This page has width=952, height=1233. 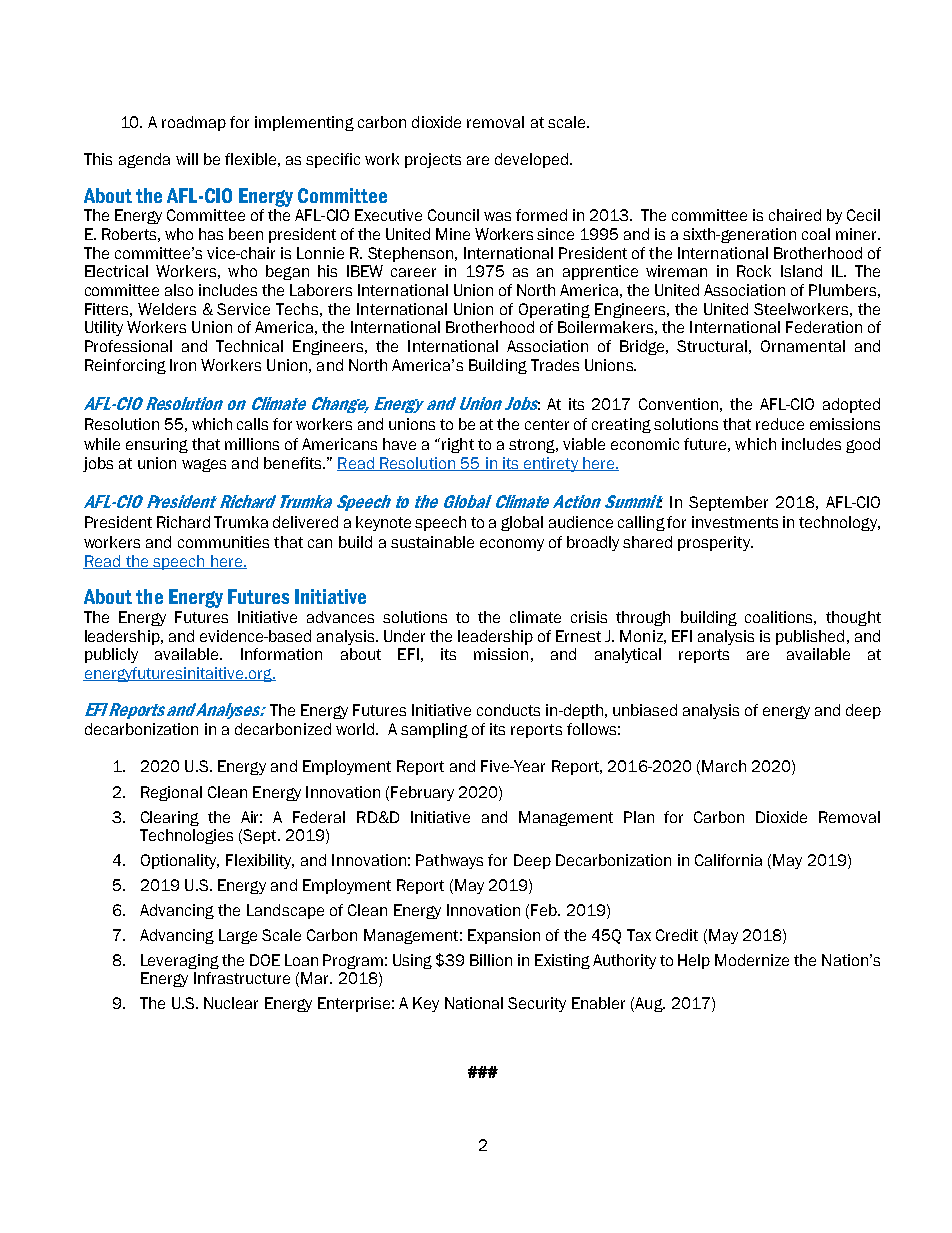 I want to click on Leveraging, so click(x=180, y=961).
